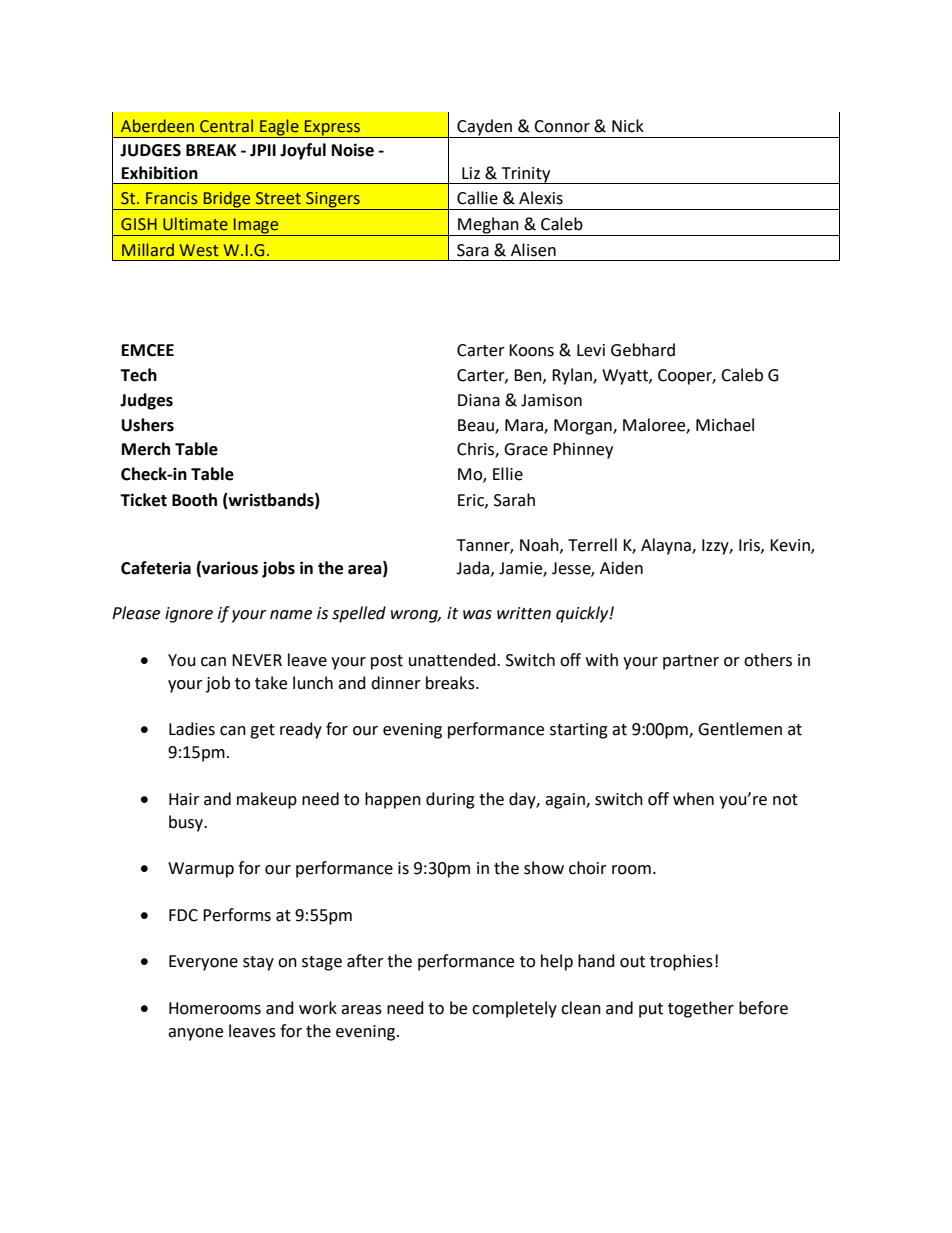  What do you see at coordinates (471, 173) in the document?
I see `Liz` at bounding box center [471, 173].
